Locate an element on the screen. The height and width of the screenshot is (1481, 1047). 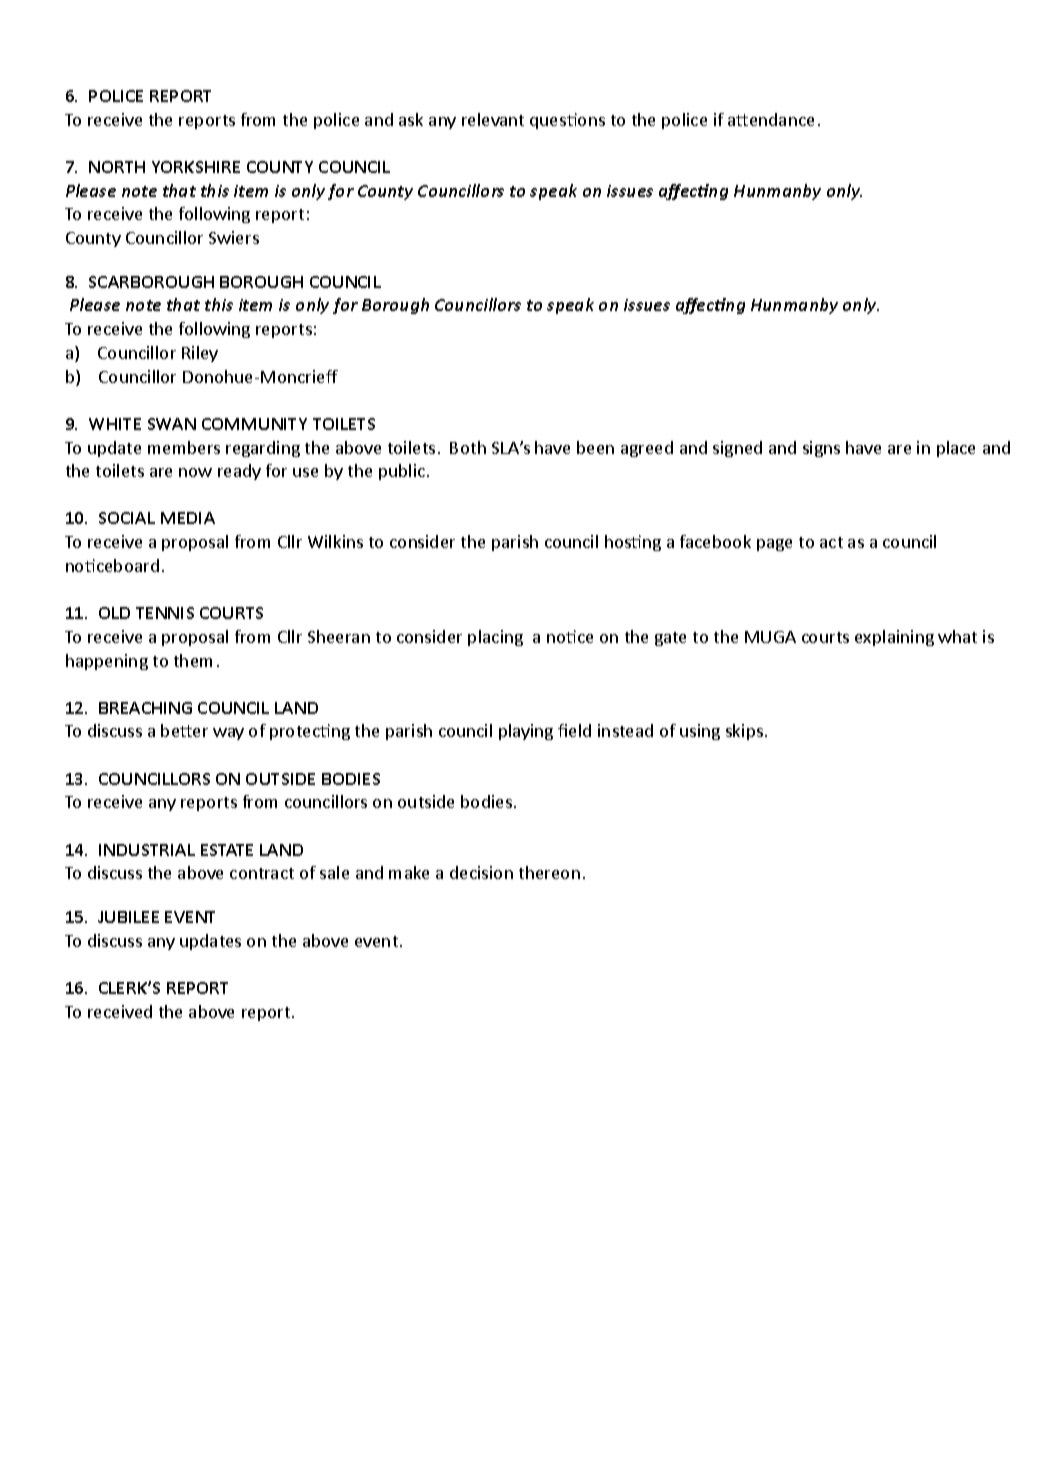
placing is located at coordinates (495, 638).
